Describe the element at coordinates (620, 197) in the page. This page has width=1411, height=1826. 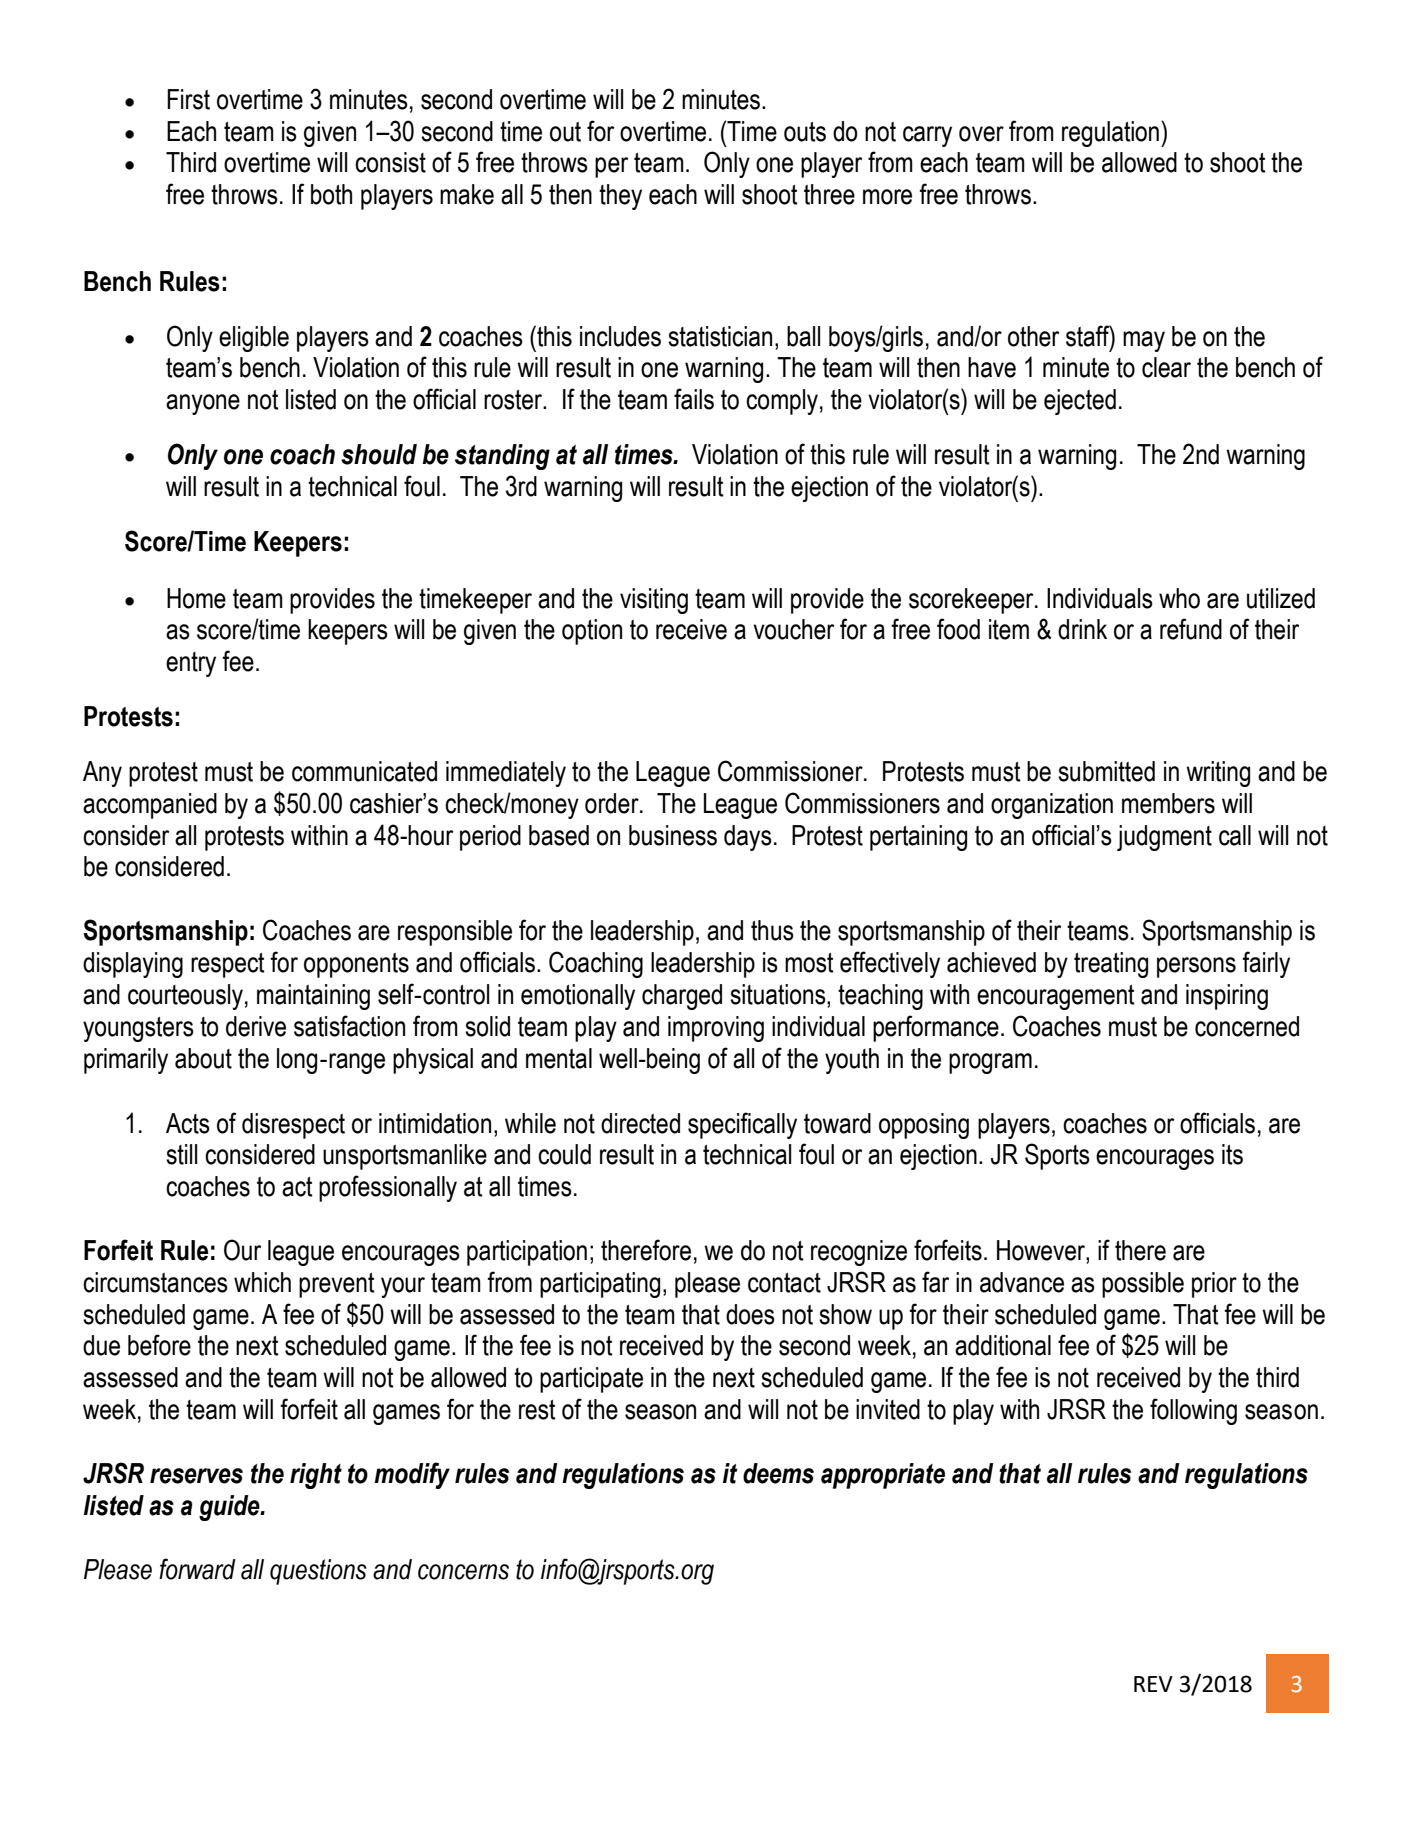
I see `they` at that location.
